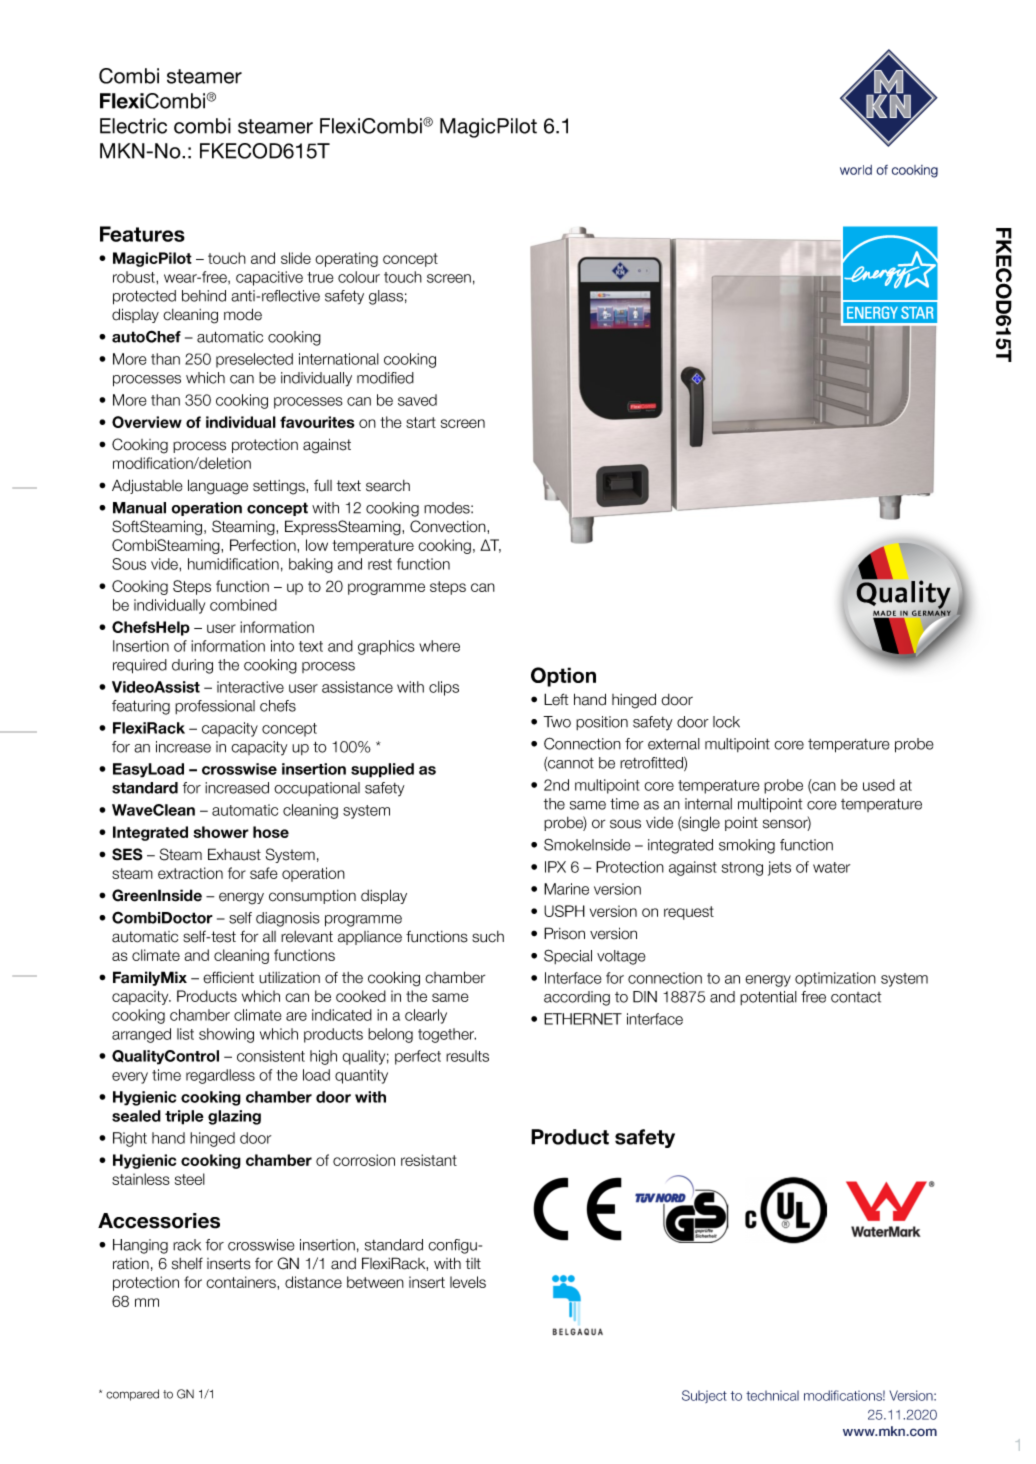 The image size is (1036, 1464). What do you see at coordinates (346, 259) in the screenshot?
I see `operating` at bounding box center [346, 259].
